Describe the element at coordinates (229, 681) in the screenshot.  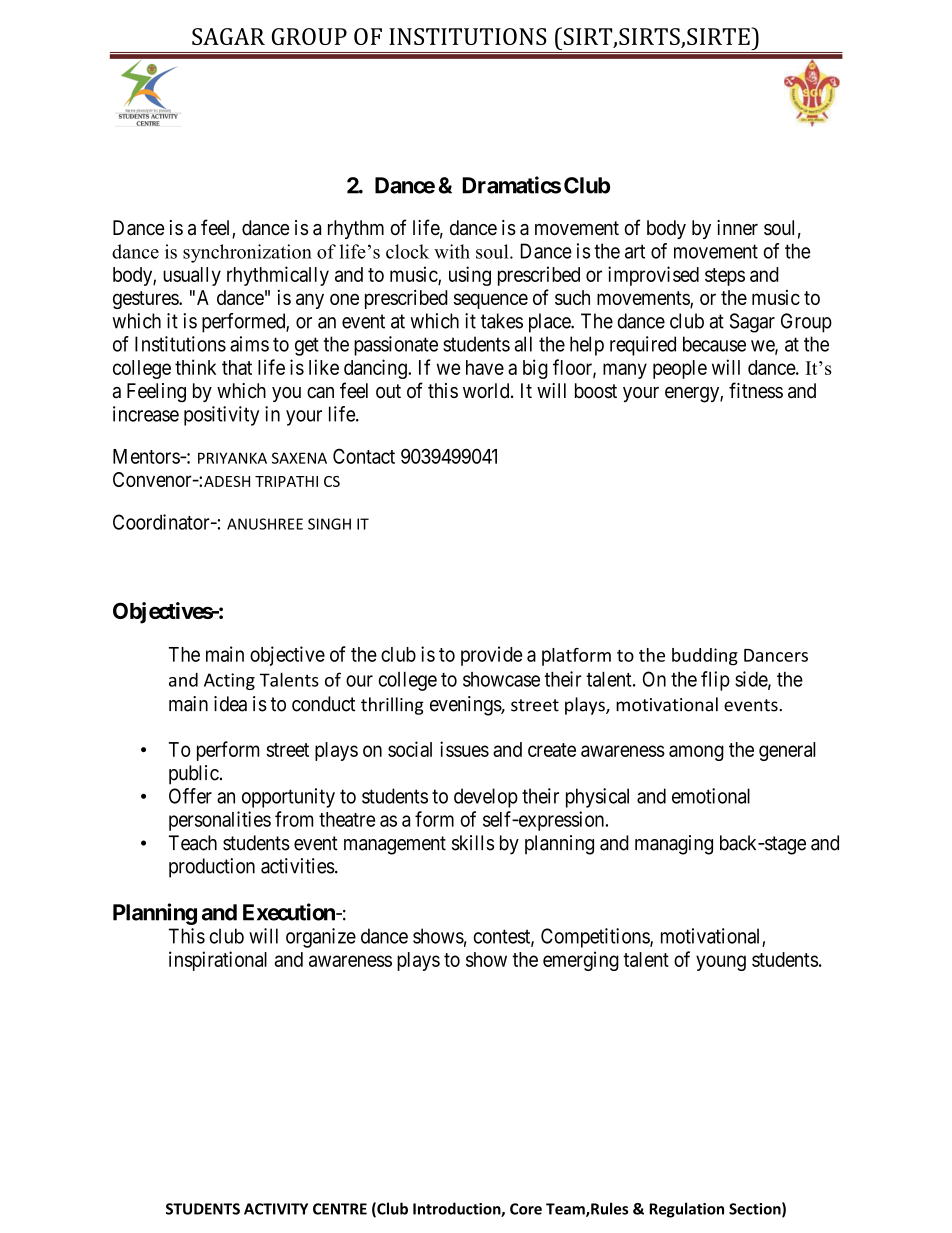
I see `Acting` at that location.
